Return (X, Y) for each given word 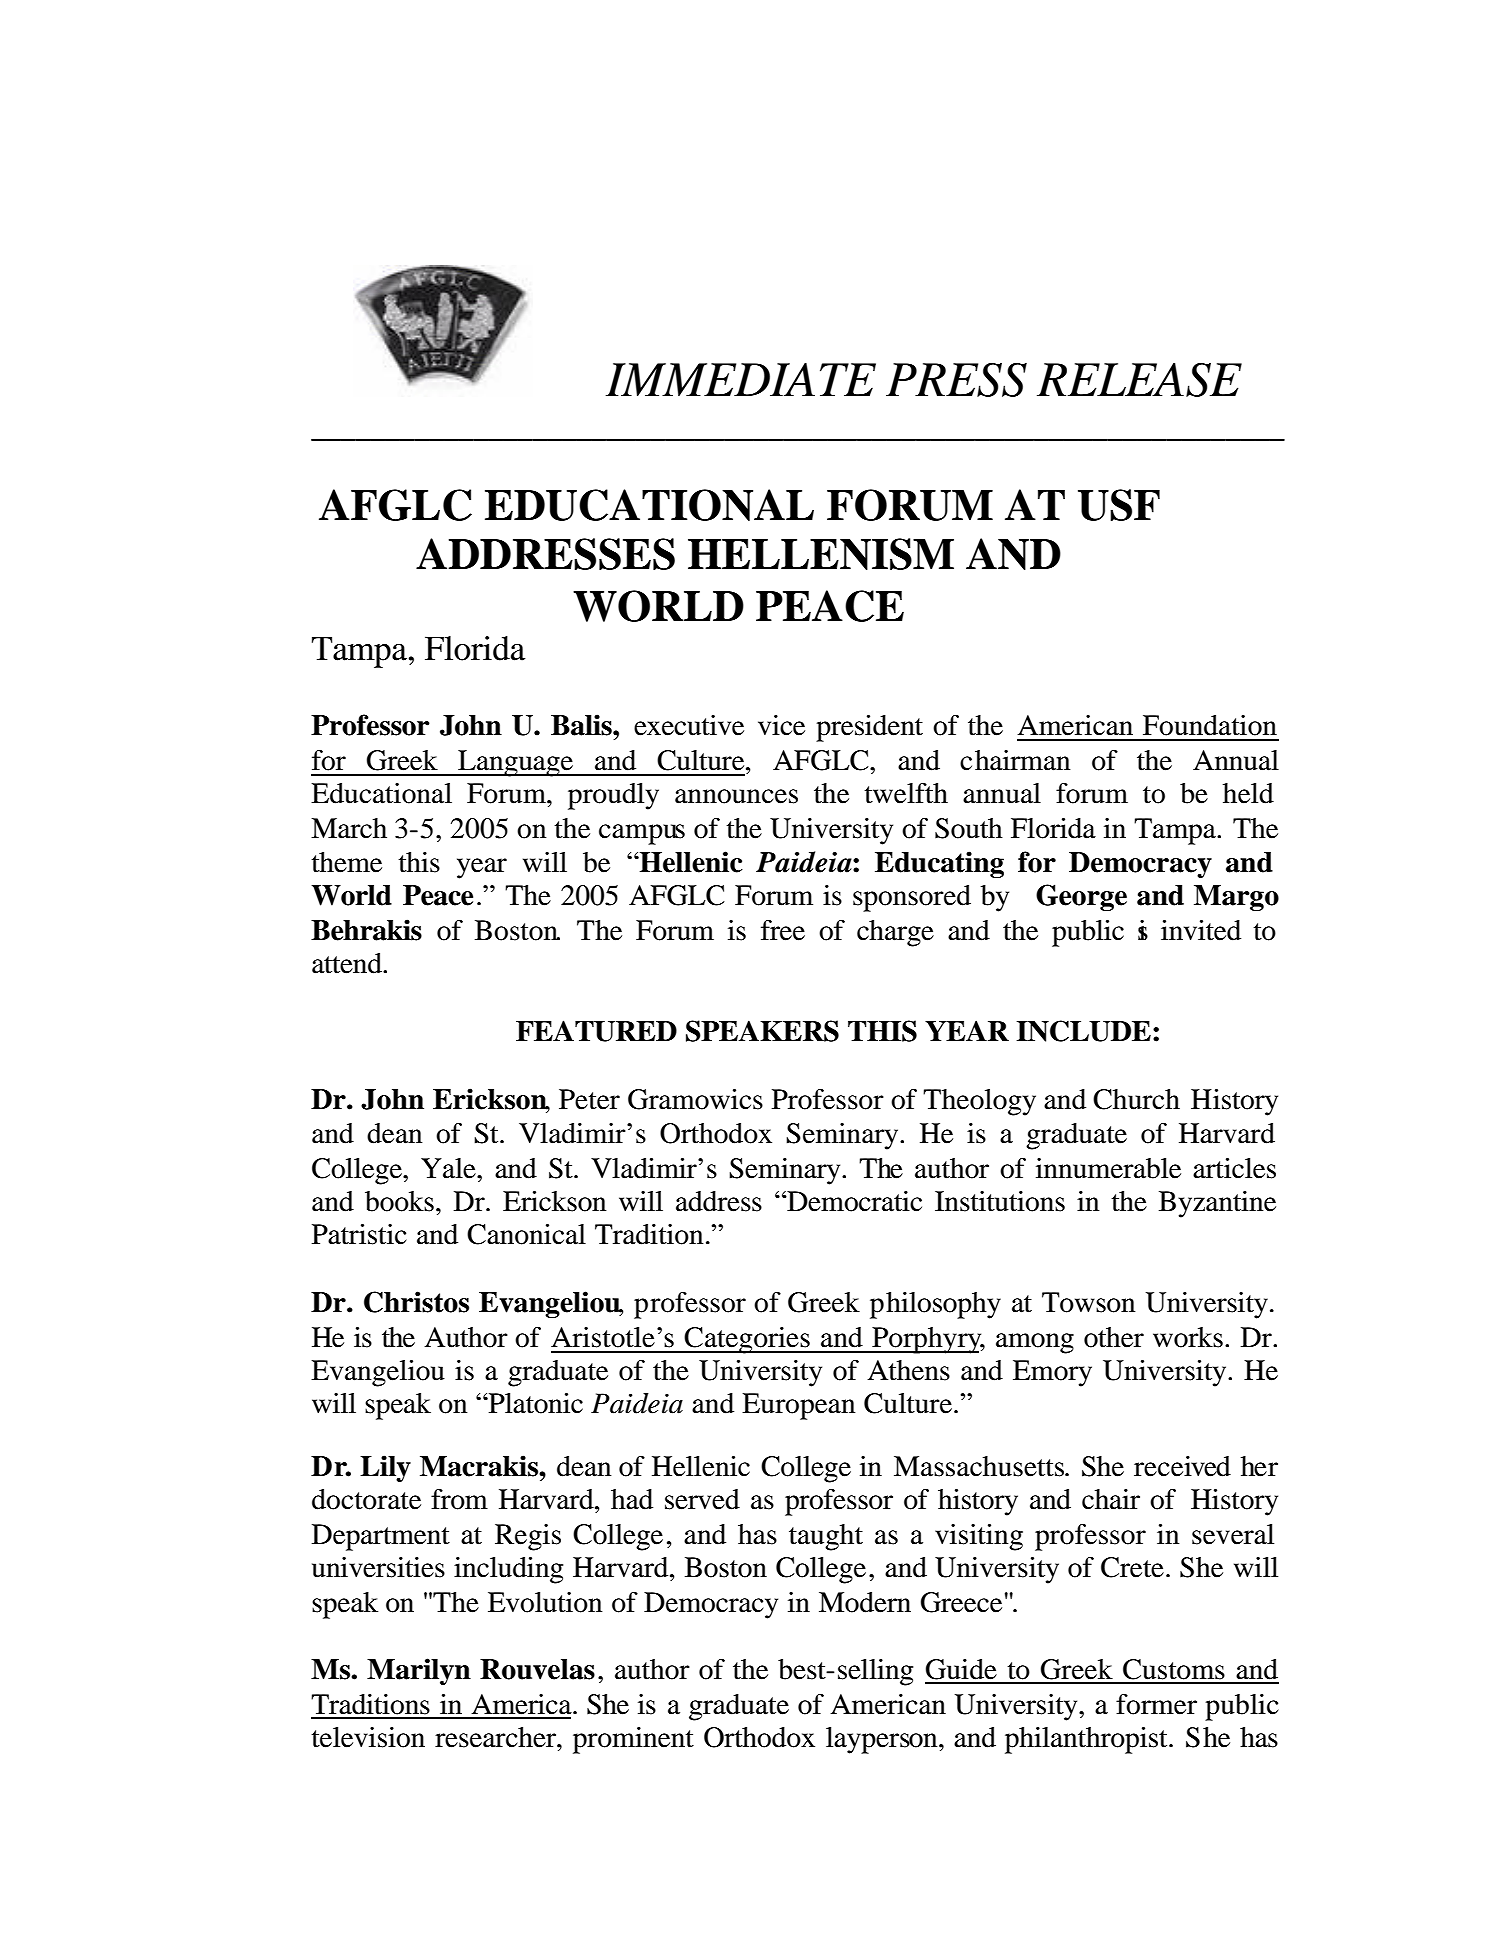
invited (1201, 930)
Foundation (1210, 725)
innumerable (1108, 1168)
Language (515, 763)
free (783, 930)
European (798, 1406)
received (1182, 1466)
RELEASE (1139, 379)
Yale (449, 1168)
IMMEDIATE (741, 379)
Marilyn (419, 1671)
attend (348, 963)
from (459, 1499)
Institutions (1000, 1201)
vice (781, 725)
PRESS (956, 380)
